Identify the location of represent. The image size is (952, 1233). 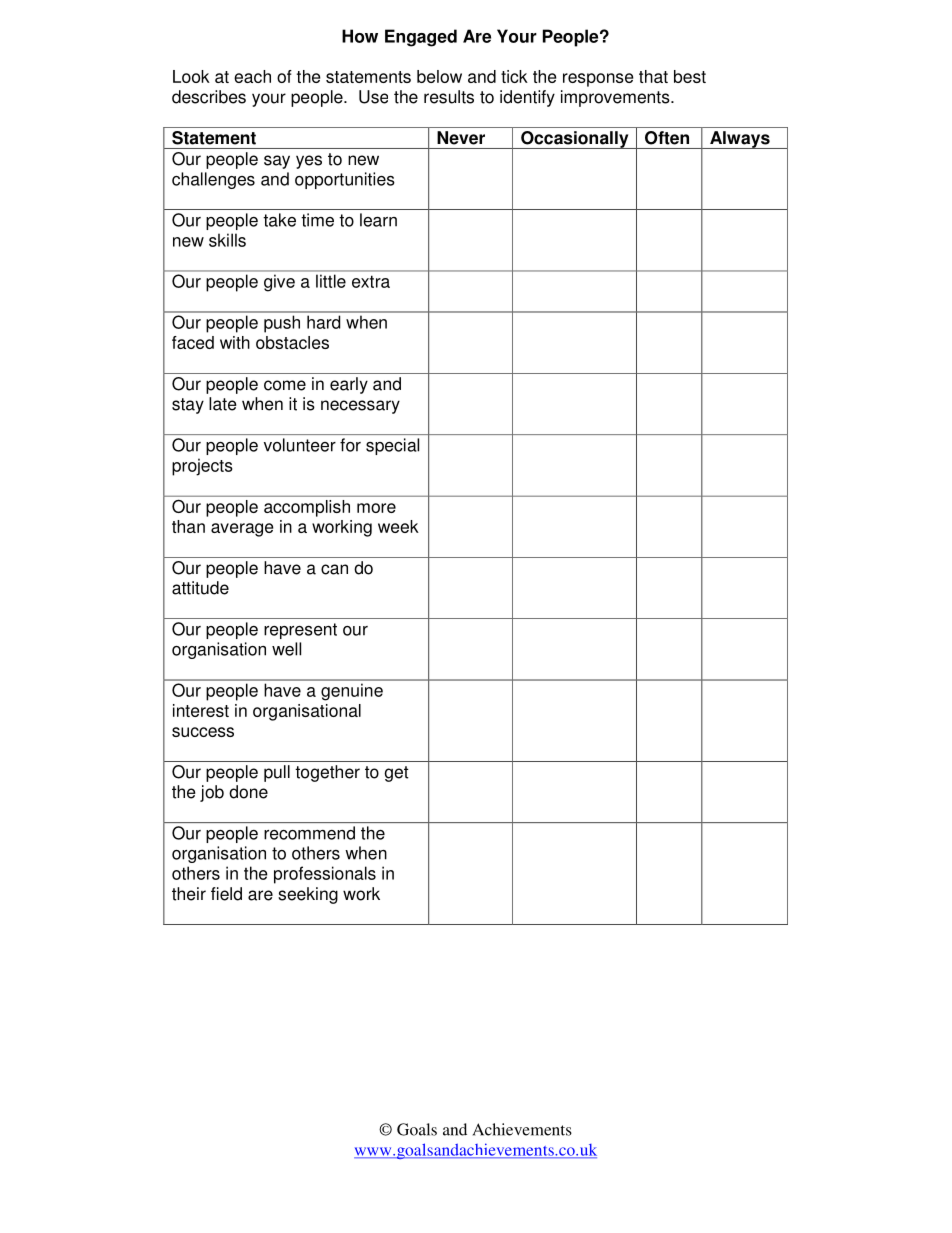
(300, 631).
